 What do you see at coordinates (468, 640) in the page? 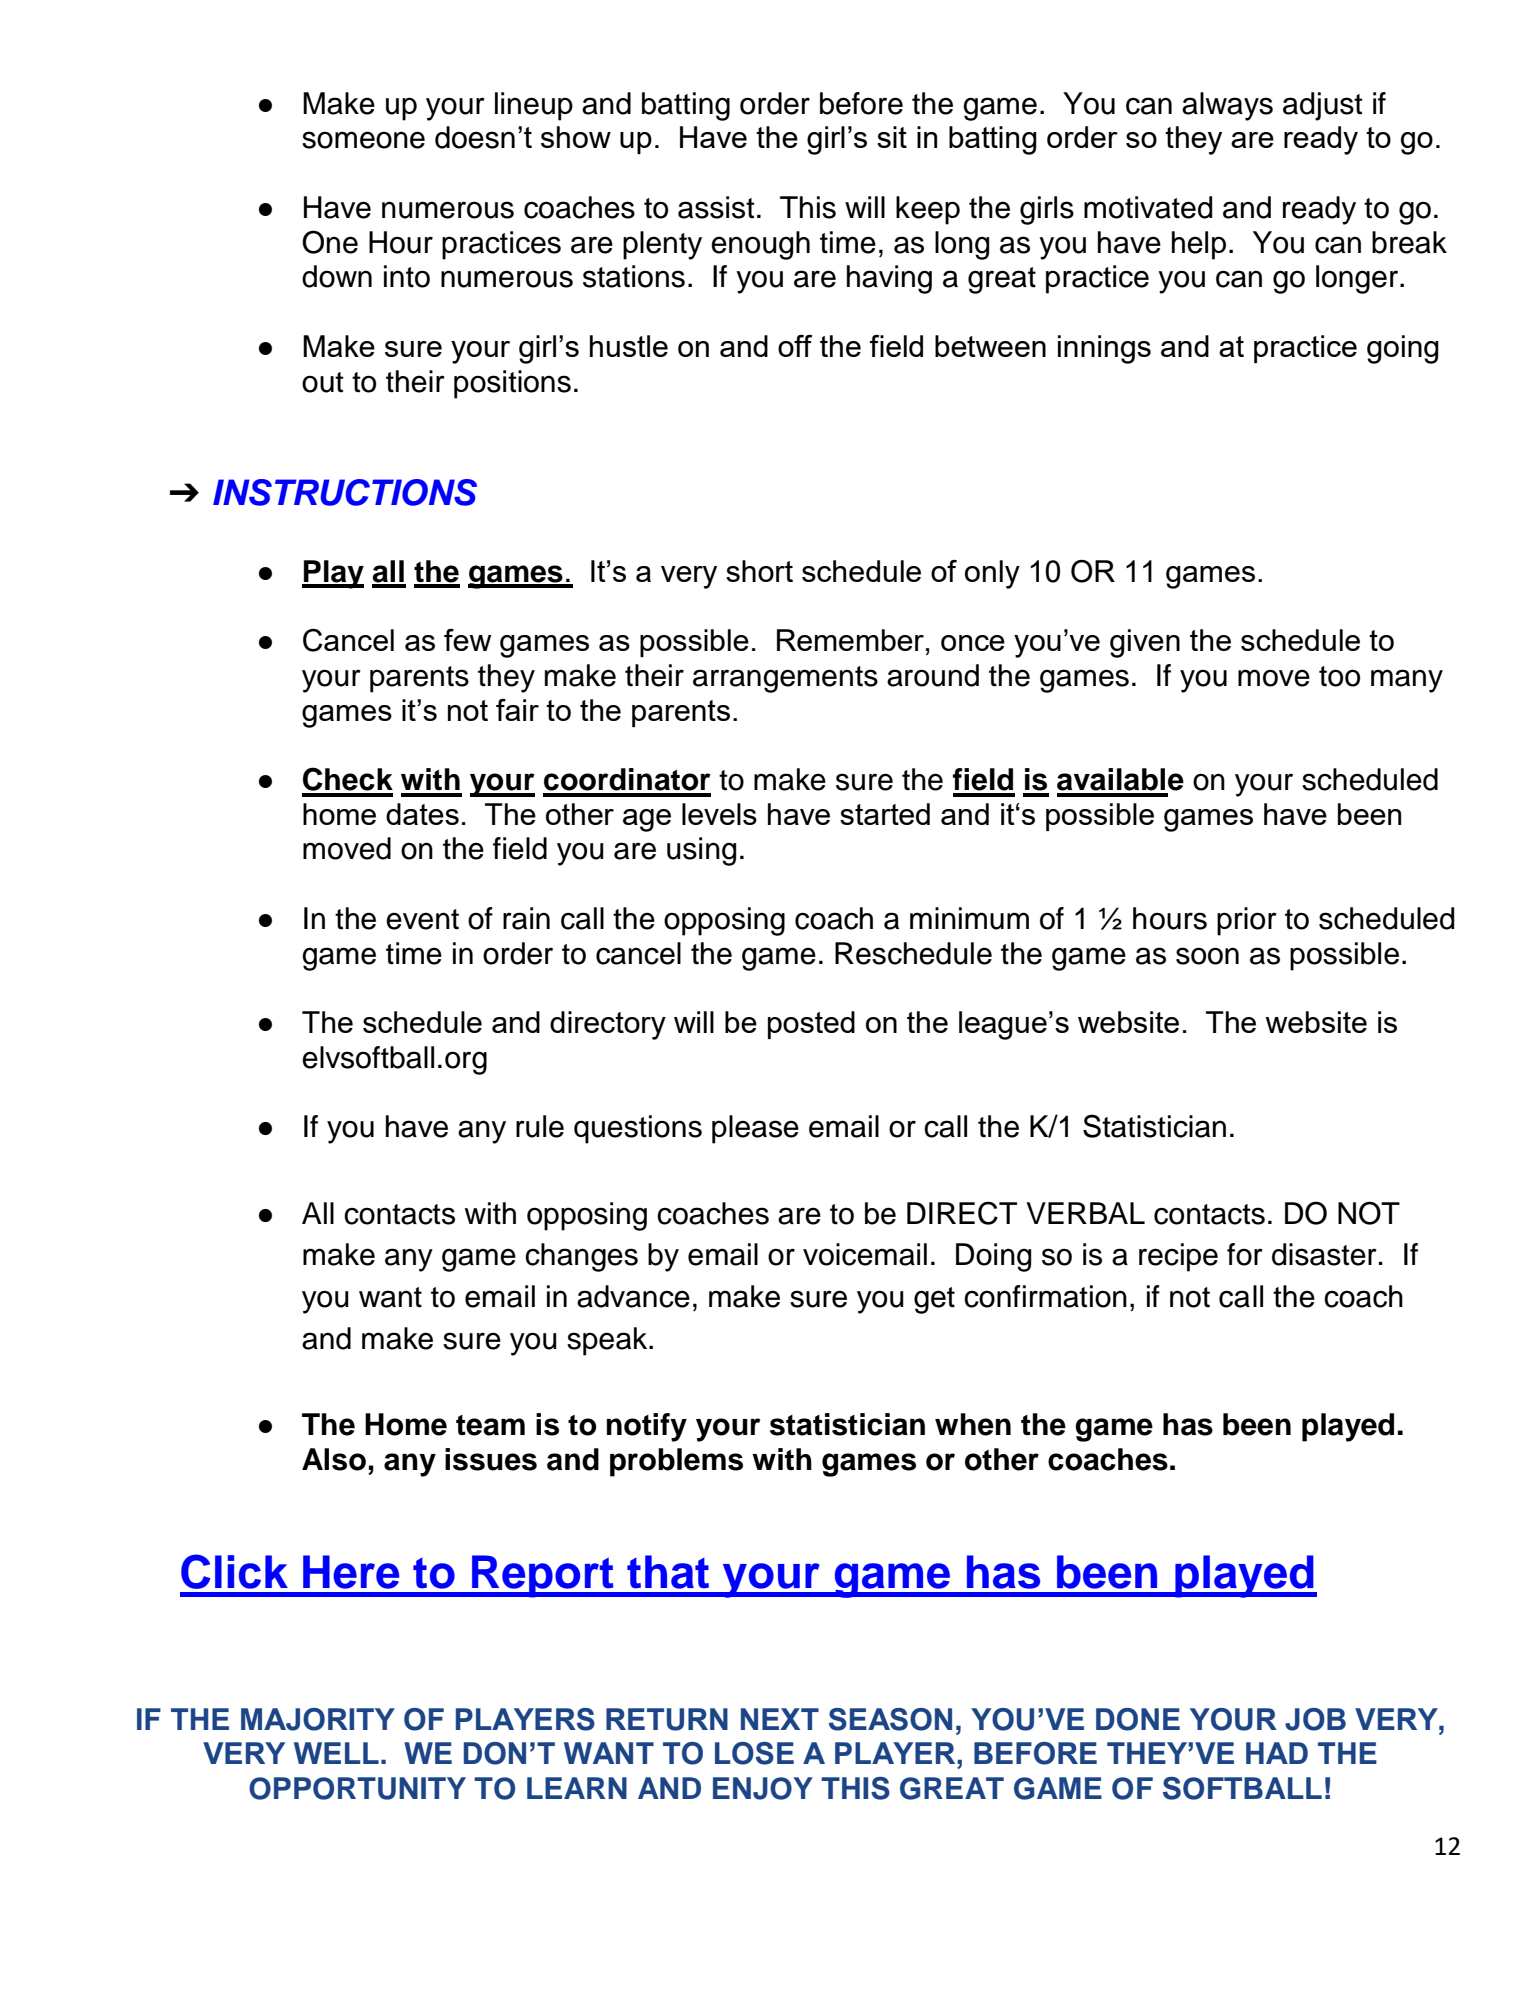
I see `few` at bounding box center [468, 640].
